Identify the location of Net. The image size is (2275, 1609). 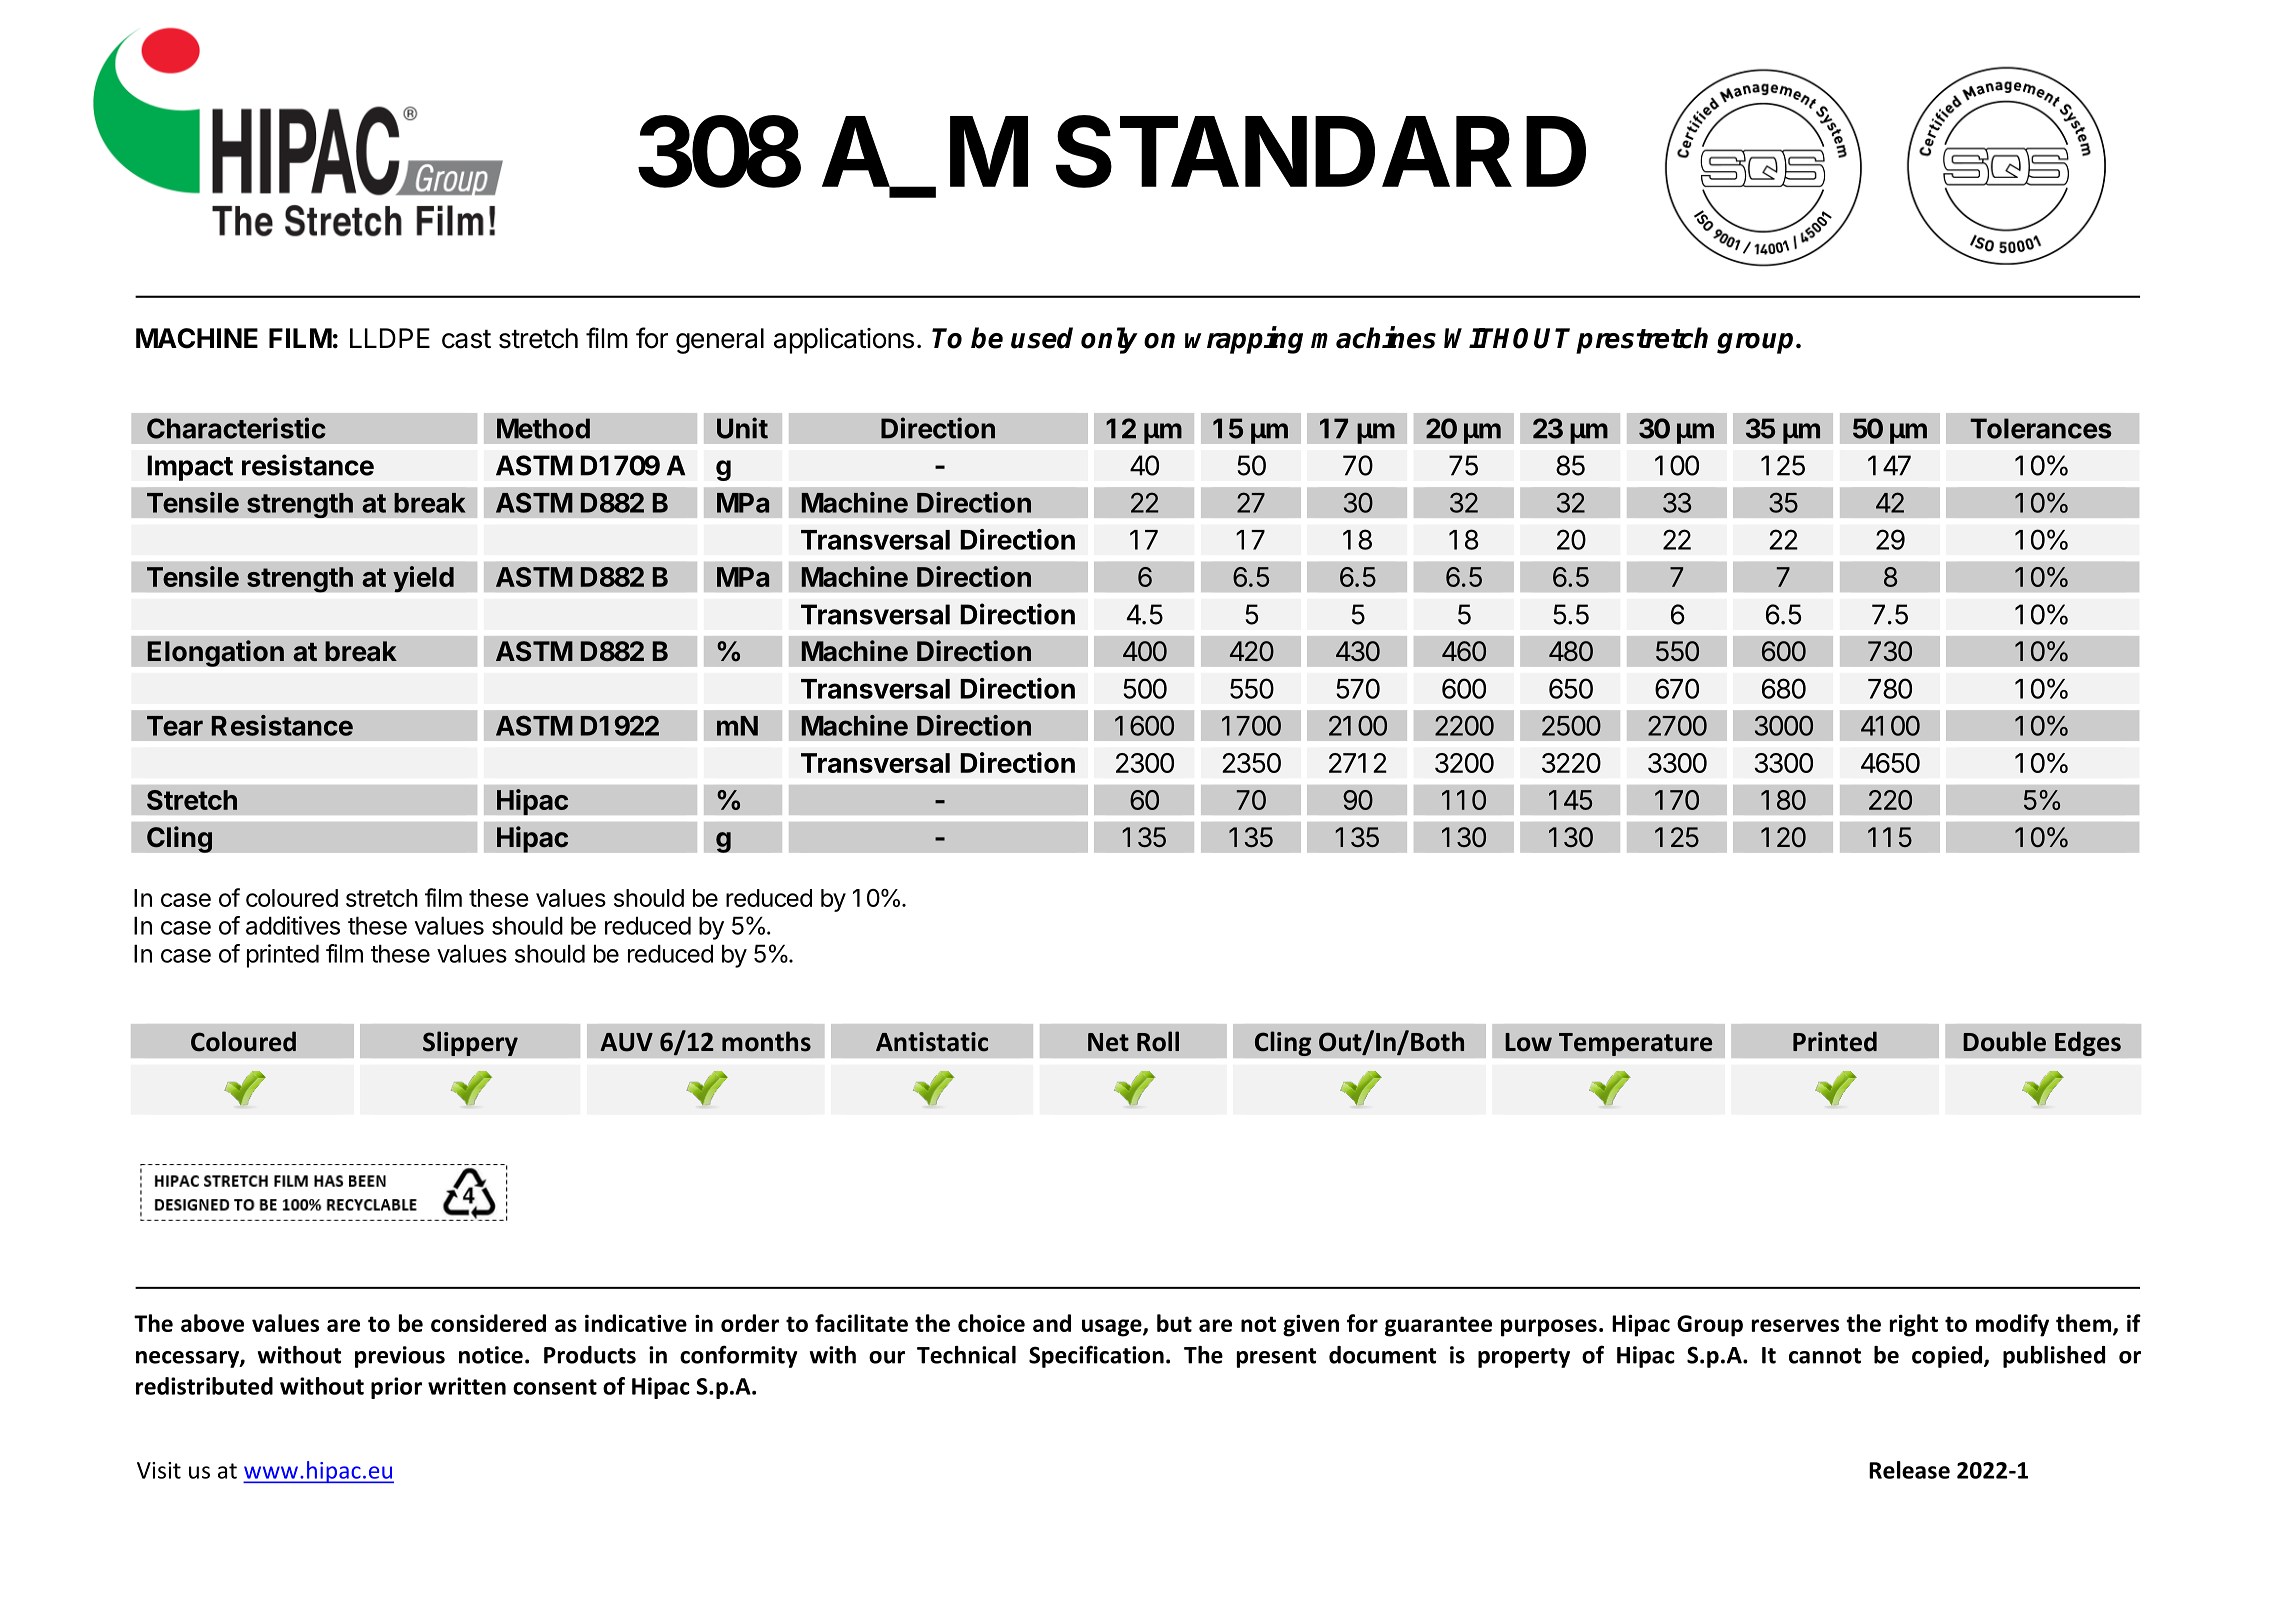
(1108, 1042).
